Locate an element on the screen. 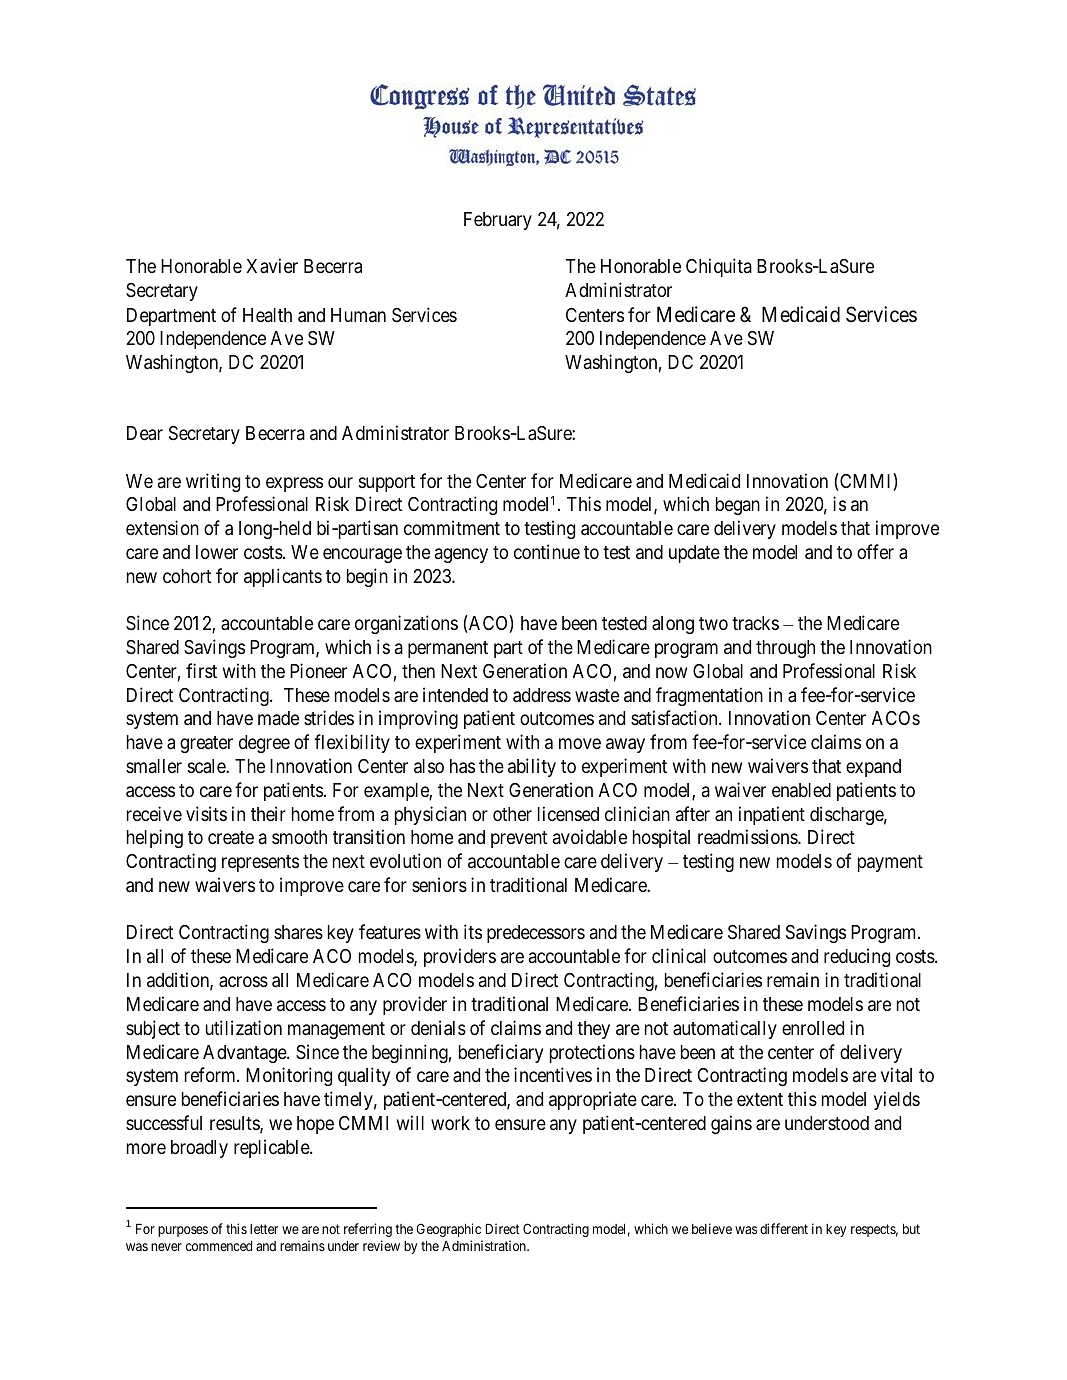 The width and height of the screenshot is (1067, 1380). through is located at coordinates (785, 649).
